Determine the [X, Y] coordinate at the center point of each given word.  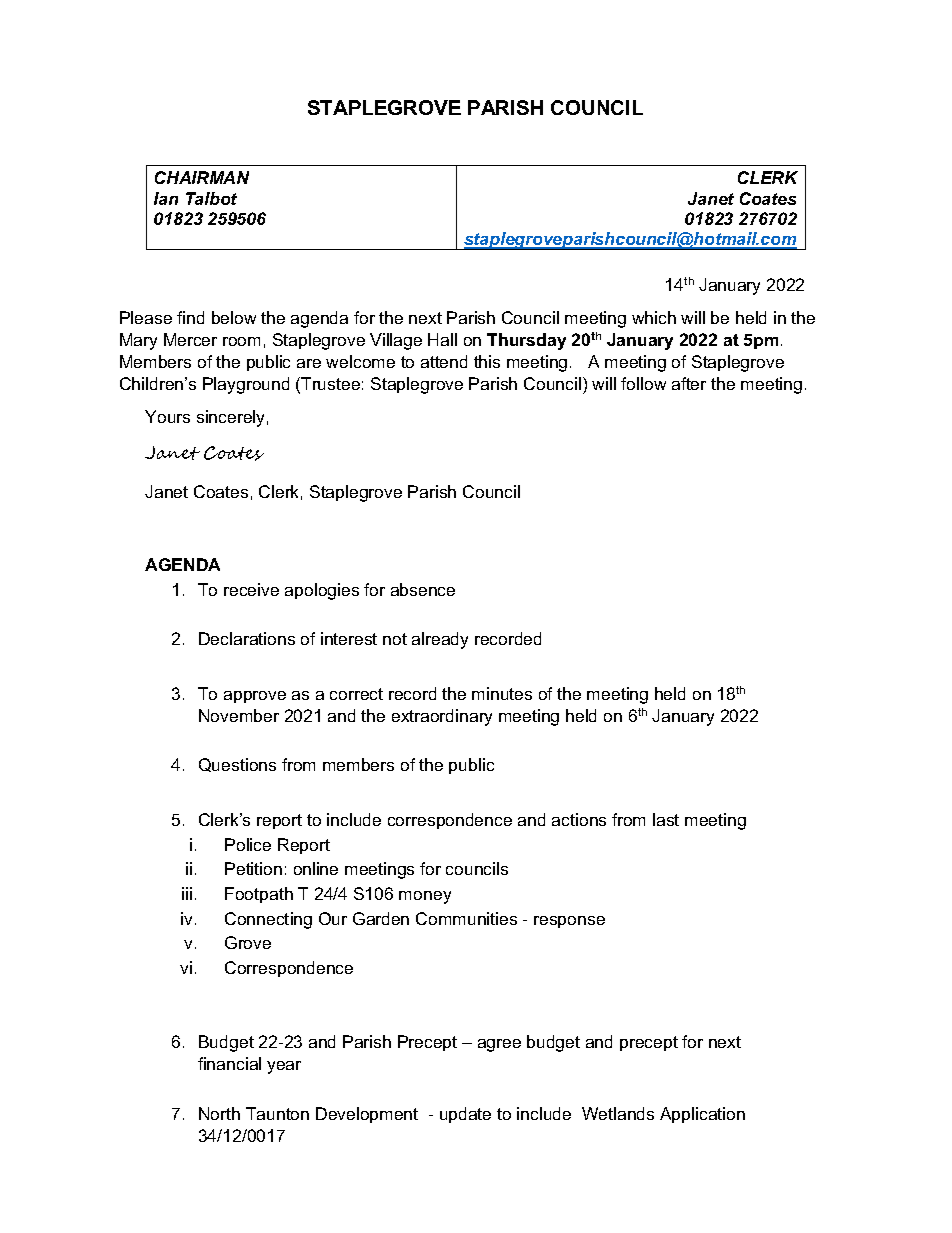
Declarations [247, 638]
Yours [167, 416]
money [425, 897]
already [440, 640]
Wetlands [618, 1113]
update [465, 1115]
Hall [442, 339]
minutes [502, 693]
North [219, 1113]
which [654, 317]
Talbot [211, 198]
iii [187, 893]
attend [444, 361]
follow [643, 383]
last [666, 819]
